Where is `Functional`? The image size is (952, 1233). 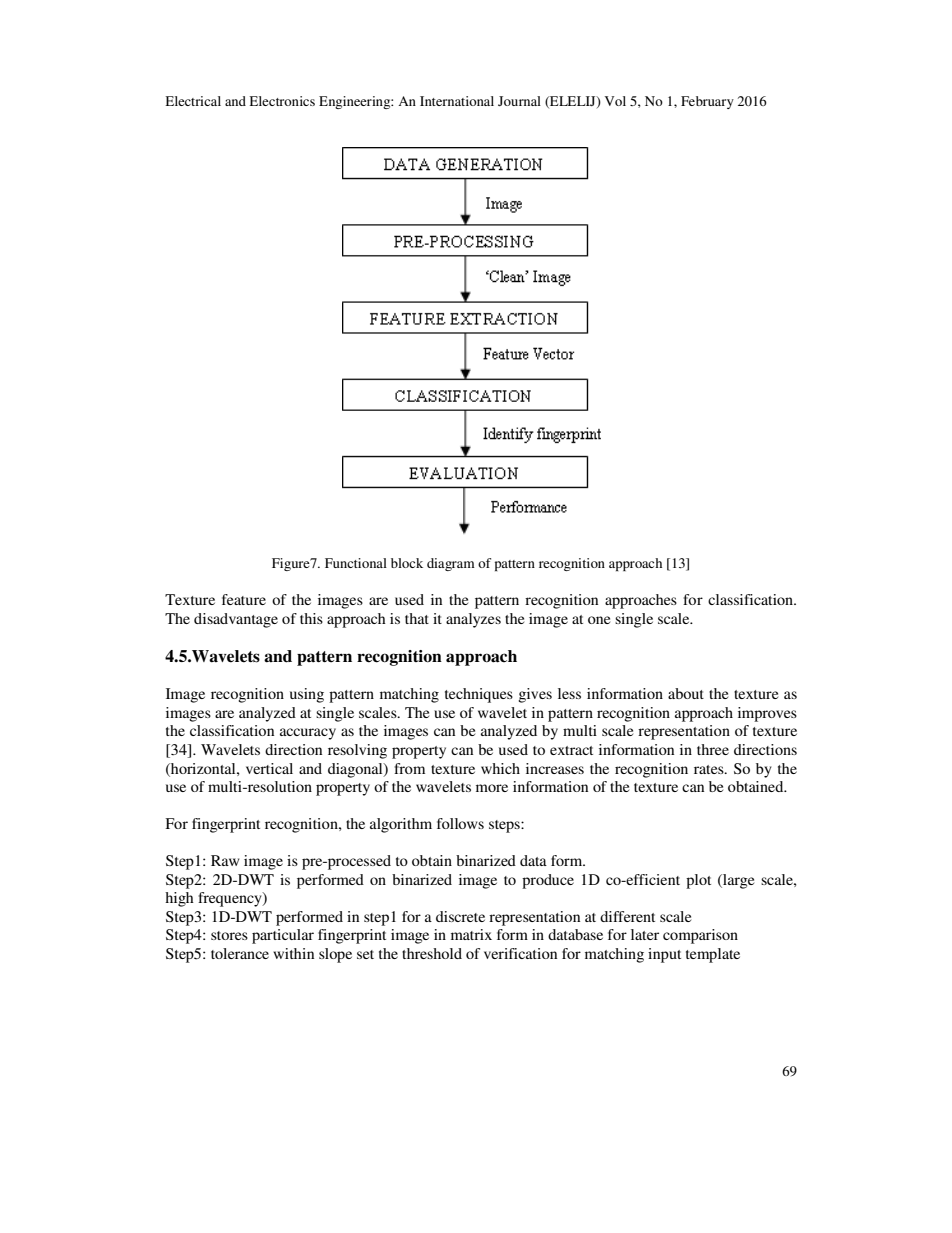
Functional is located at coordinates (356, 563).
